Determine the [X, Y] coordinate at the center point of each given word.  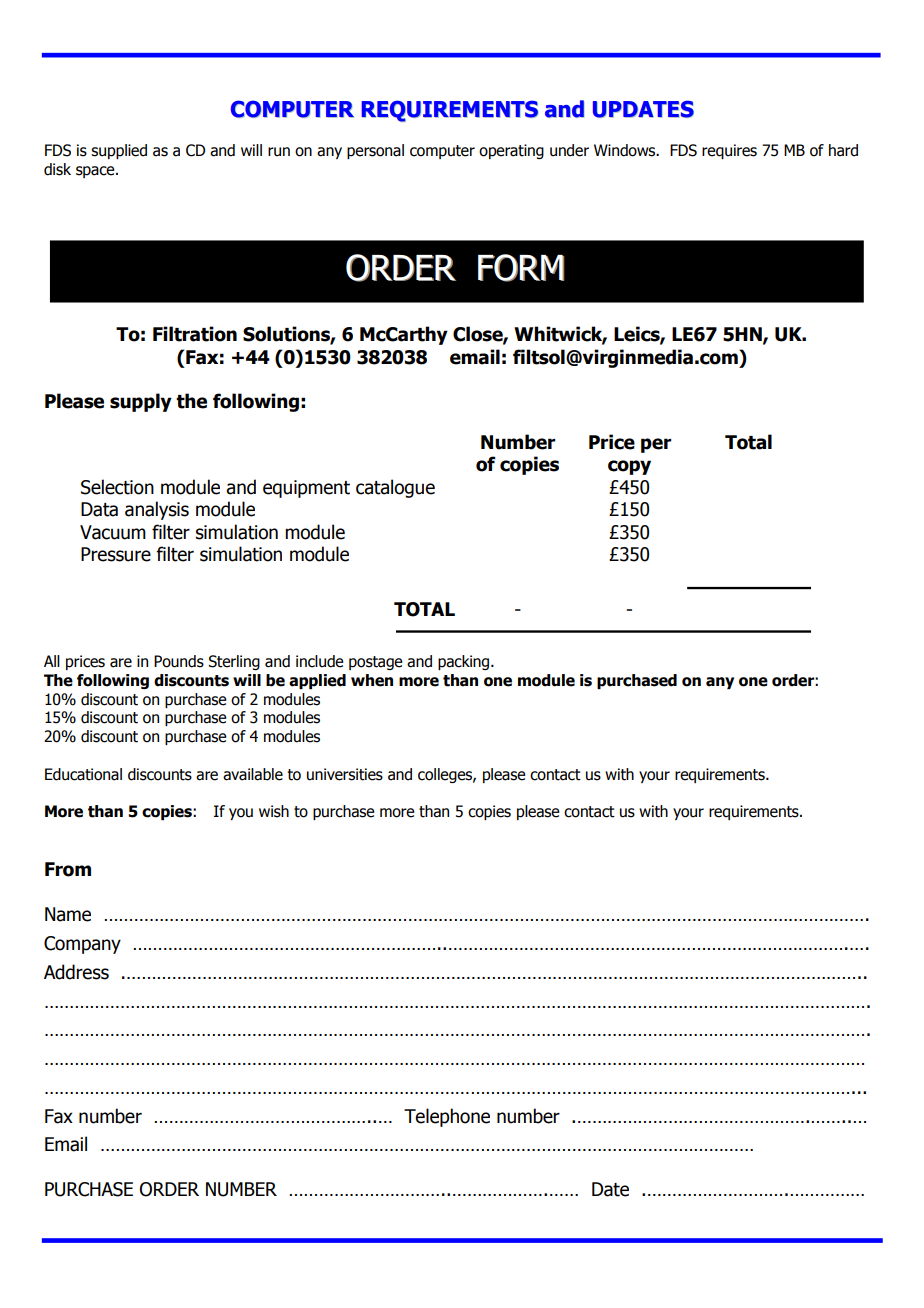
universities [345, 774]
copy [629, 467]
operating [511, 151]
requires [729, 151]
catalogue [395, 488]
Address [76, 972]
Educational [83, 774]
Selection [117, 487]
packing [465, 662]
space [96, 172]
